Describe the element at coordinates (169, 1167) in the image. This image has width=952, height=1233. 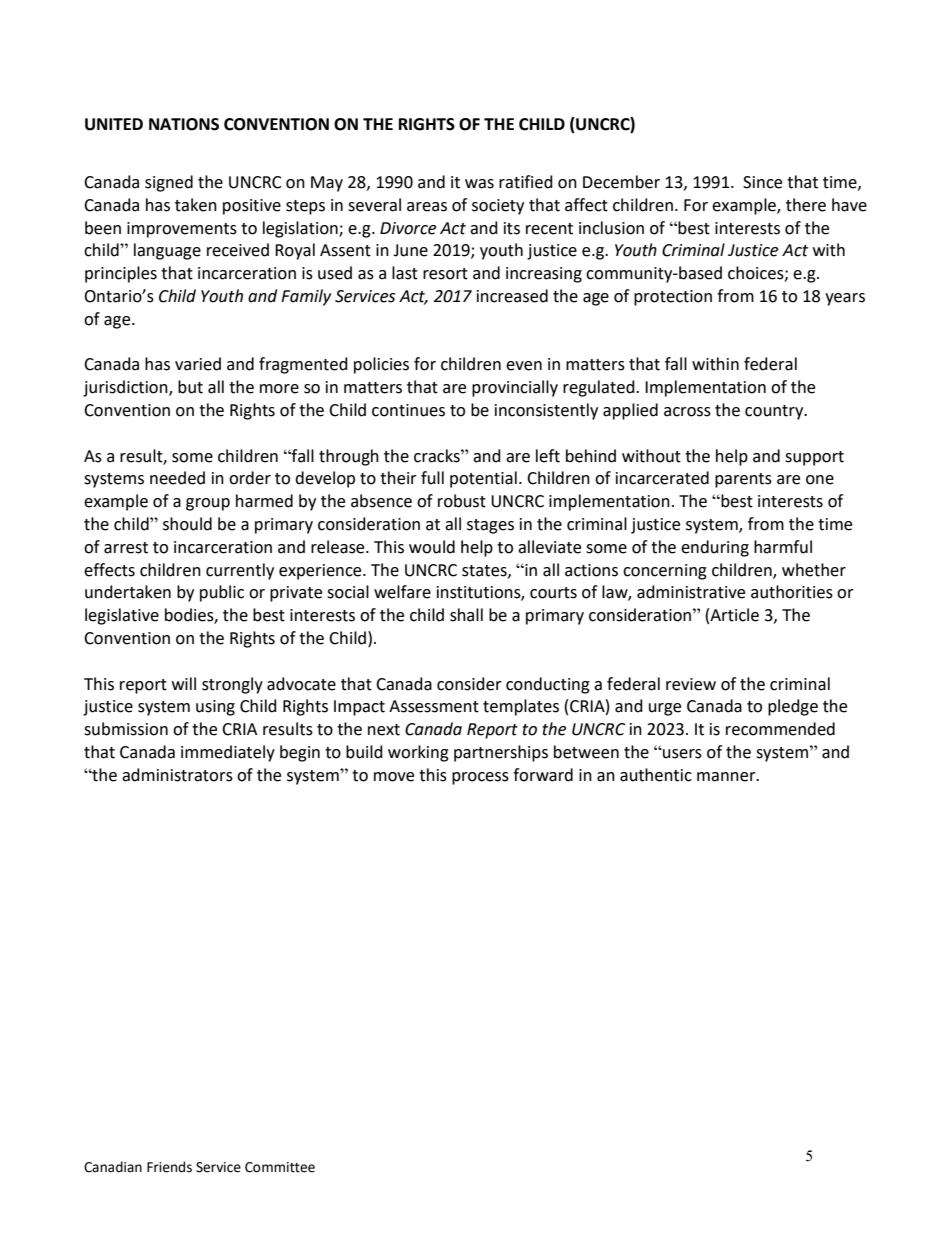
I see `Friends` at that location.
